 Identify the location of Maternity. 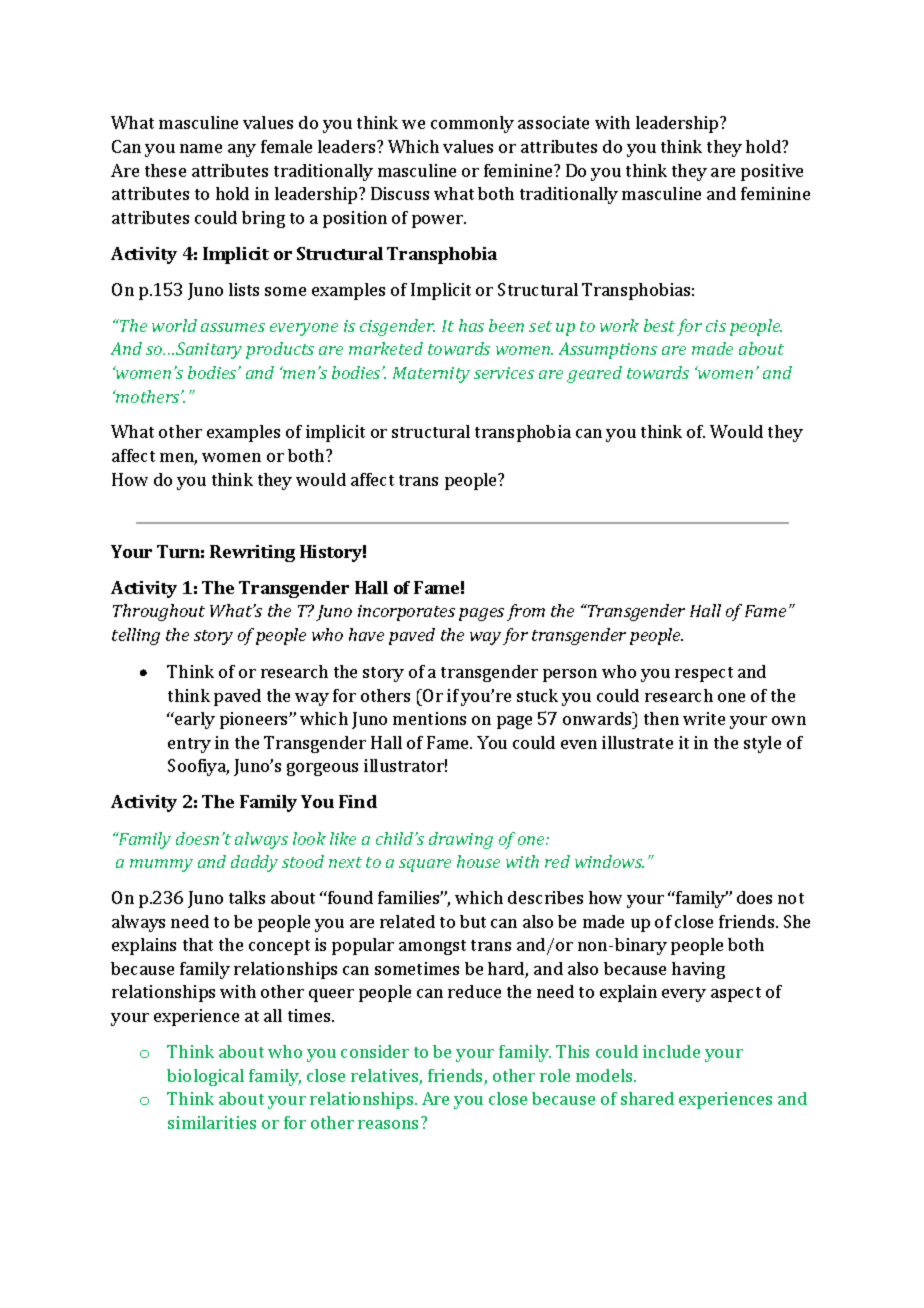
(431, 375).
